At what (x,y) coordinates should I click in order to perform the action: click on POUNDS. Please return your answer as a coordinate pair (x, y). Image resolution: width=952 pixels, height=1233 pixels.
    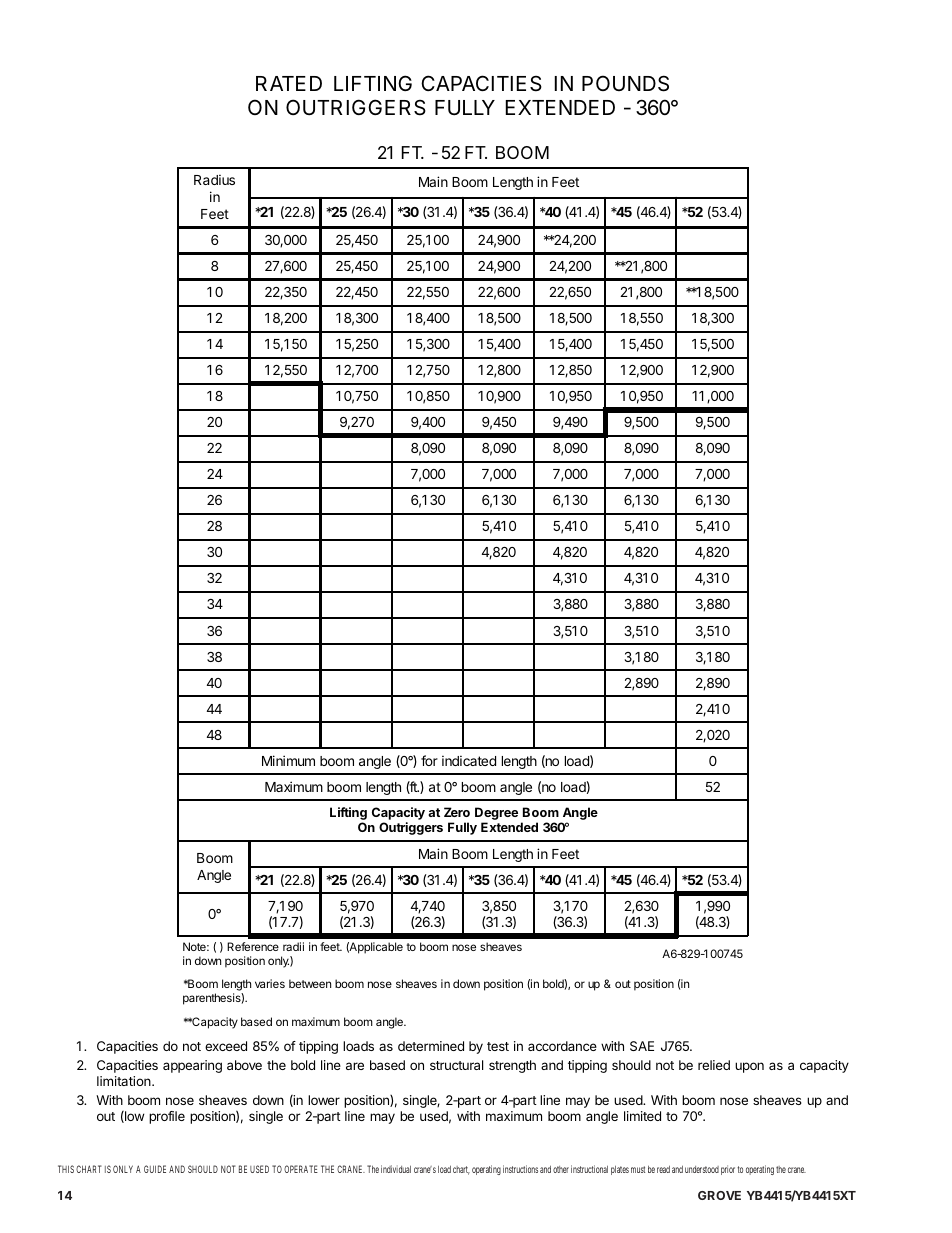
    Looking at the image, I should click on (625, 83).
